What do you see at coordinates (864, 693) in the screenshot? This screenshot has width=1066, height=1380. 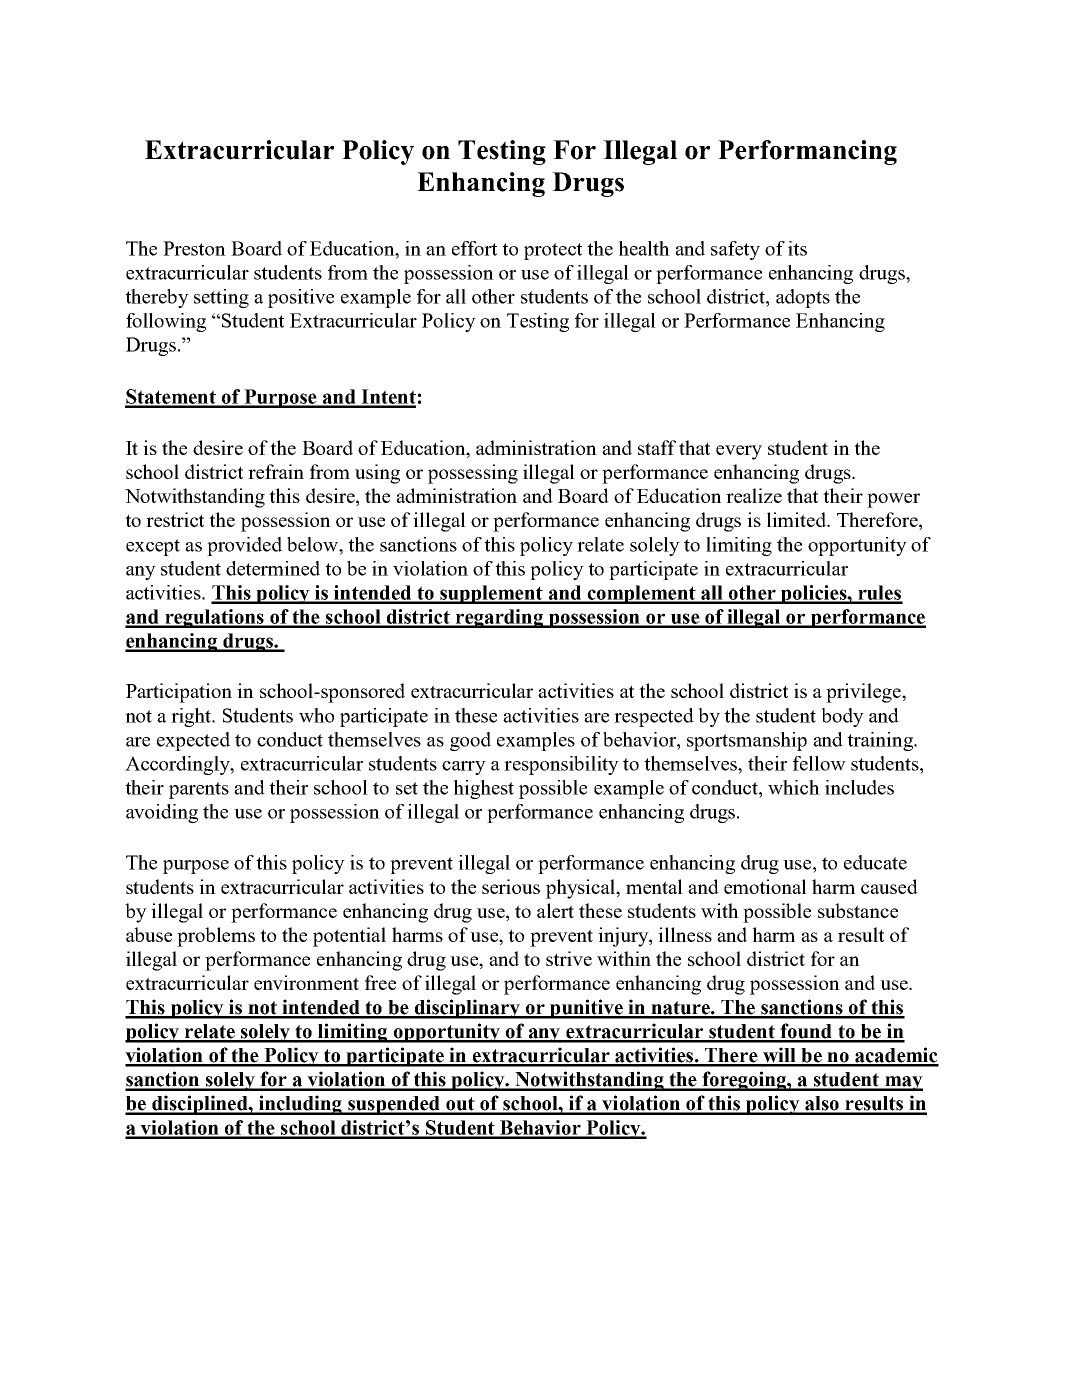 I see `privilege` at bounding box center [864, 693].
